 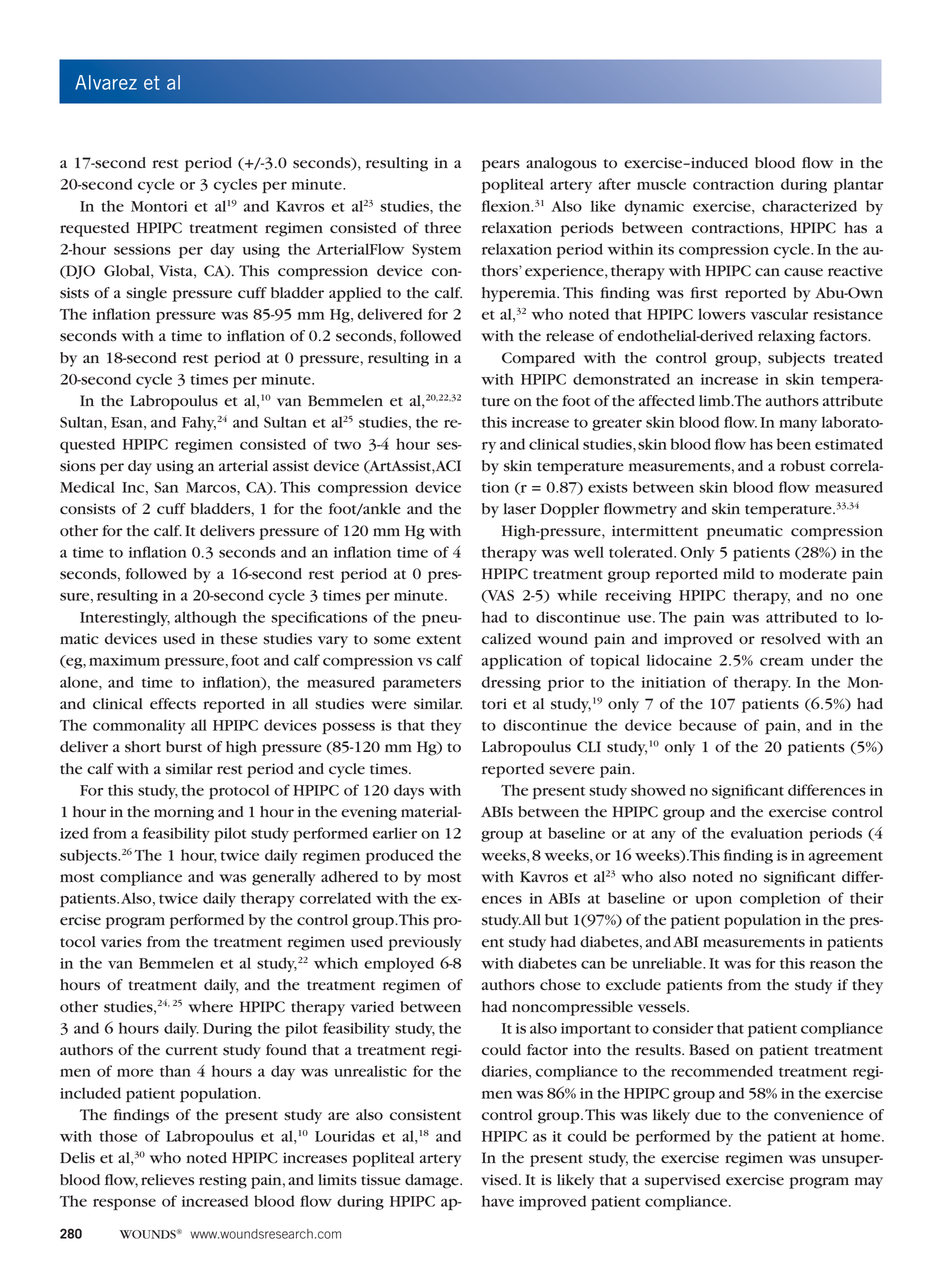 What do you see at coordinates (859, 185) in the page?
I see `plantar` at bounding box center [859, 185].
